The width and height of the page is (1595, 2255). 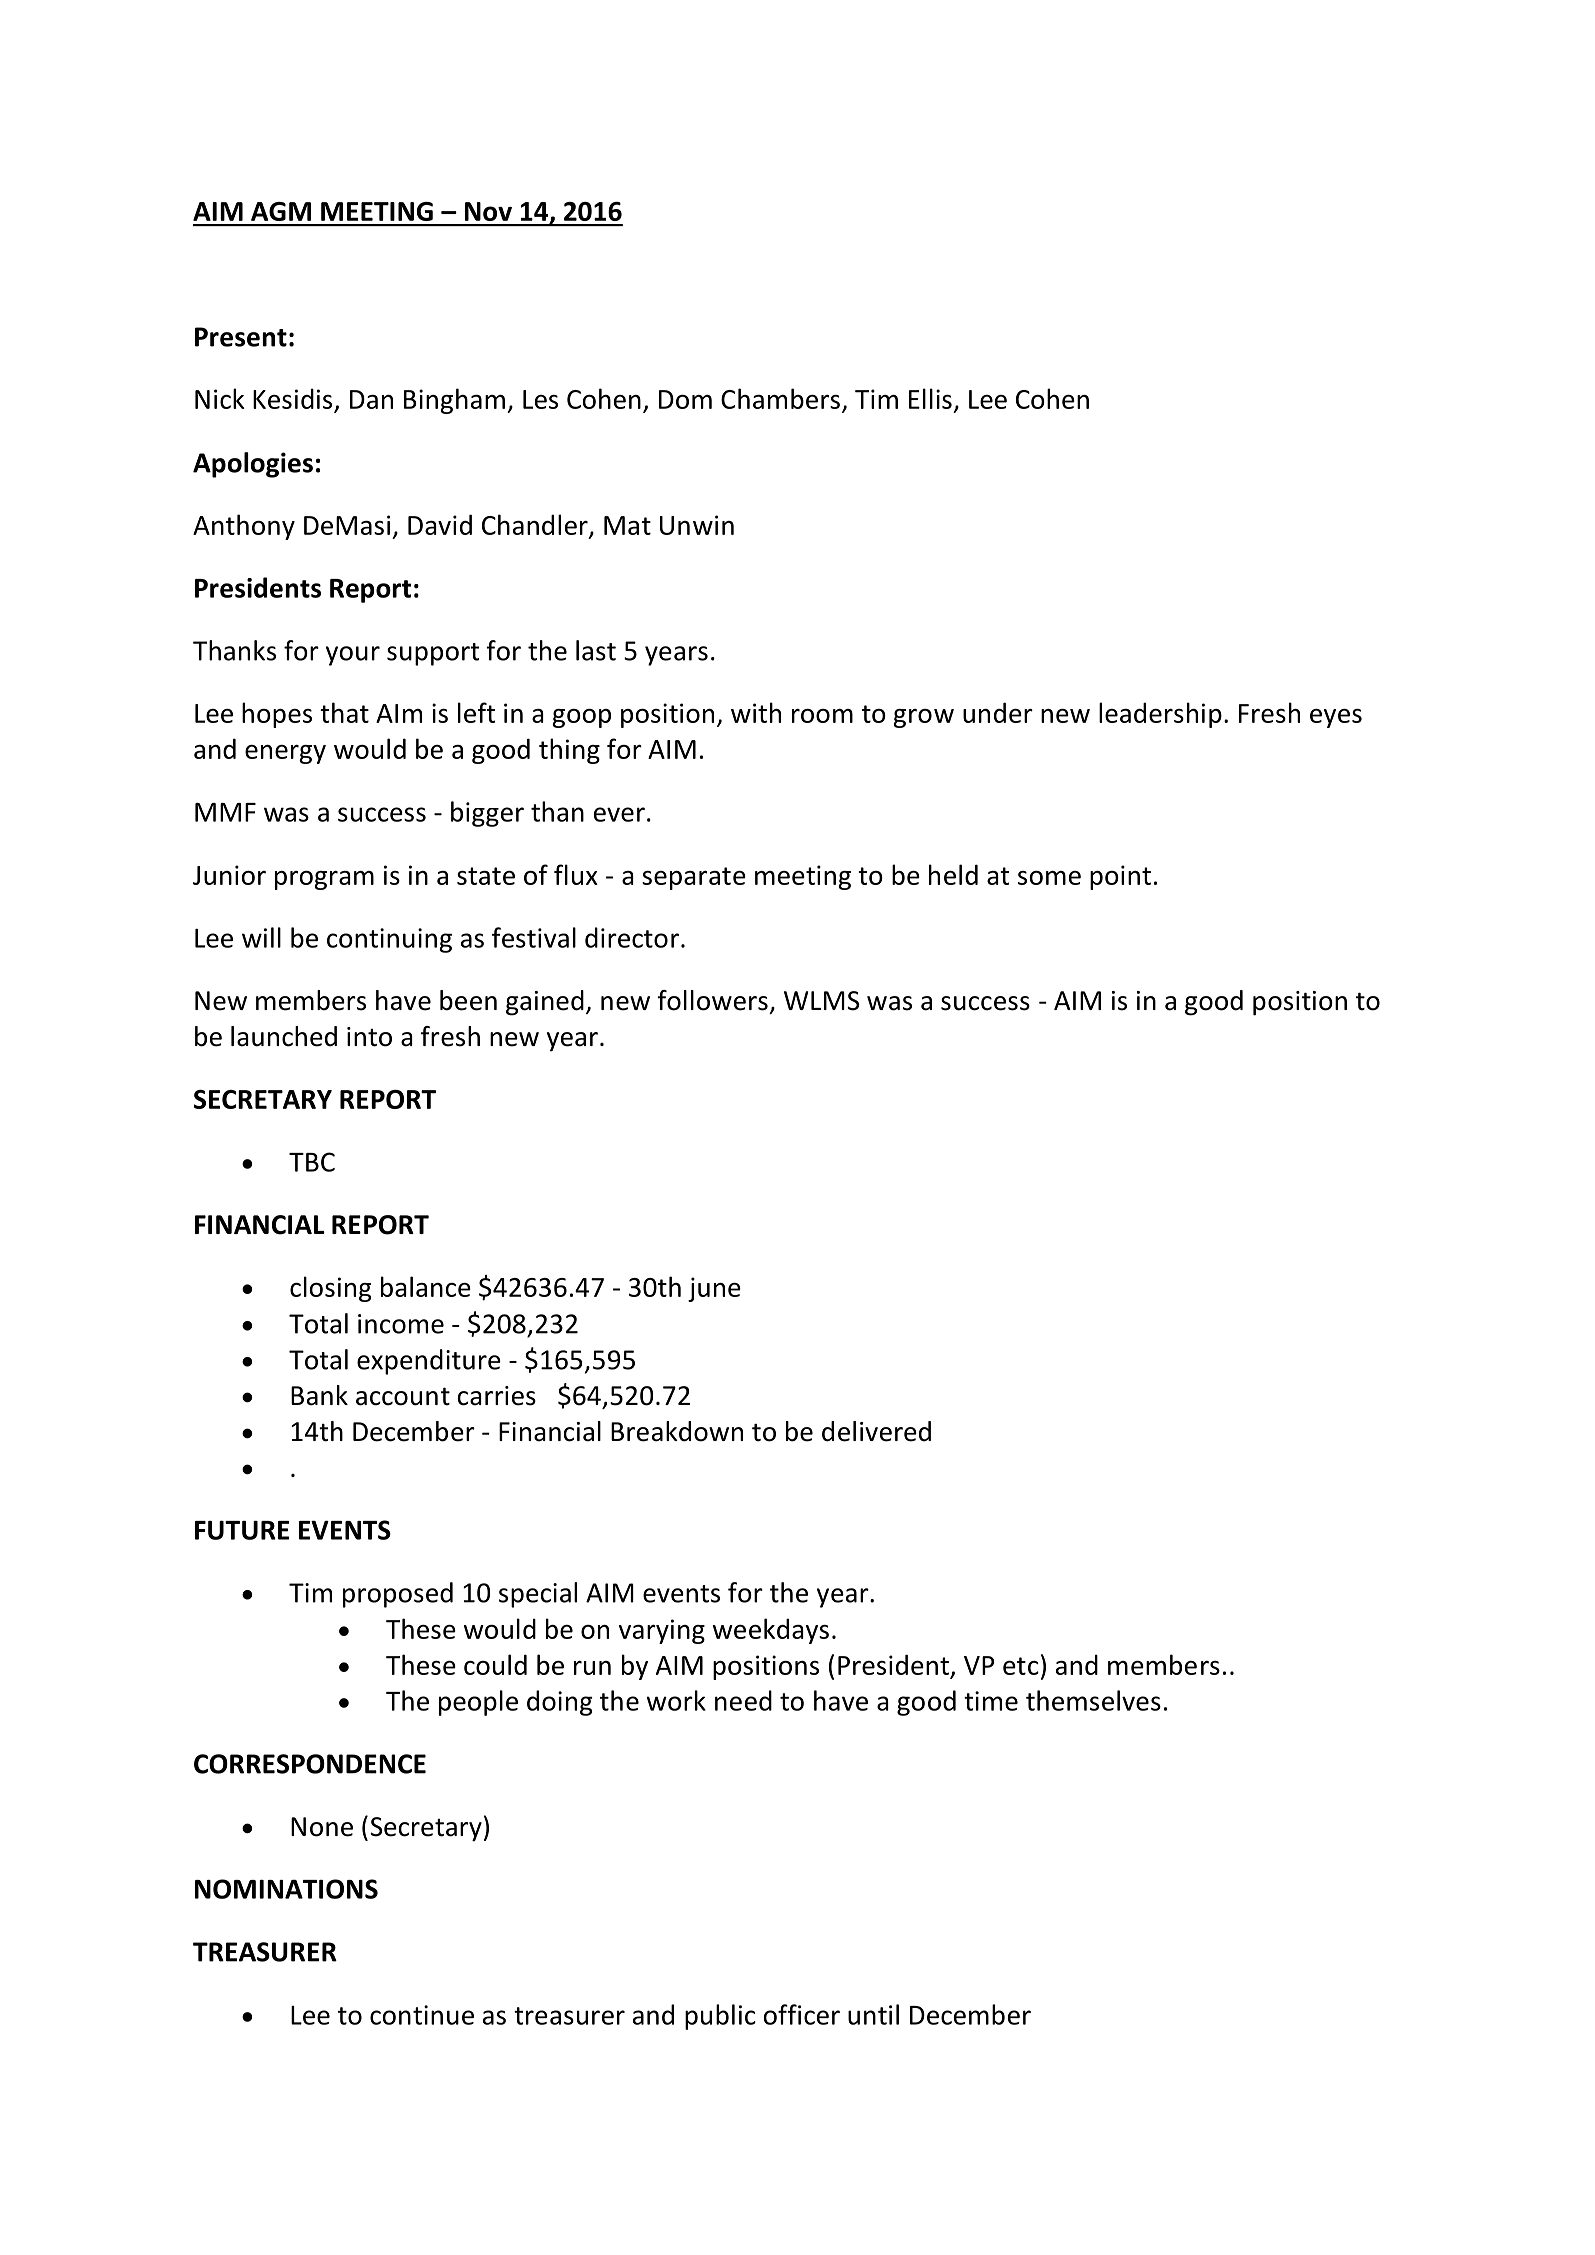 What do you see at coordinates (780, 398) in the page?
I see `Chambers` at bounding box center [780, 398].
